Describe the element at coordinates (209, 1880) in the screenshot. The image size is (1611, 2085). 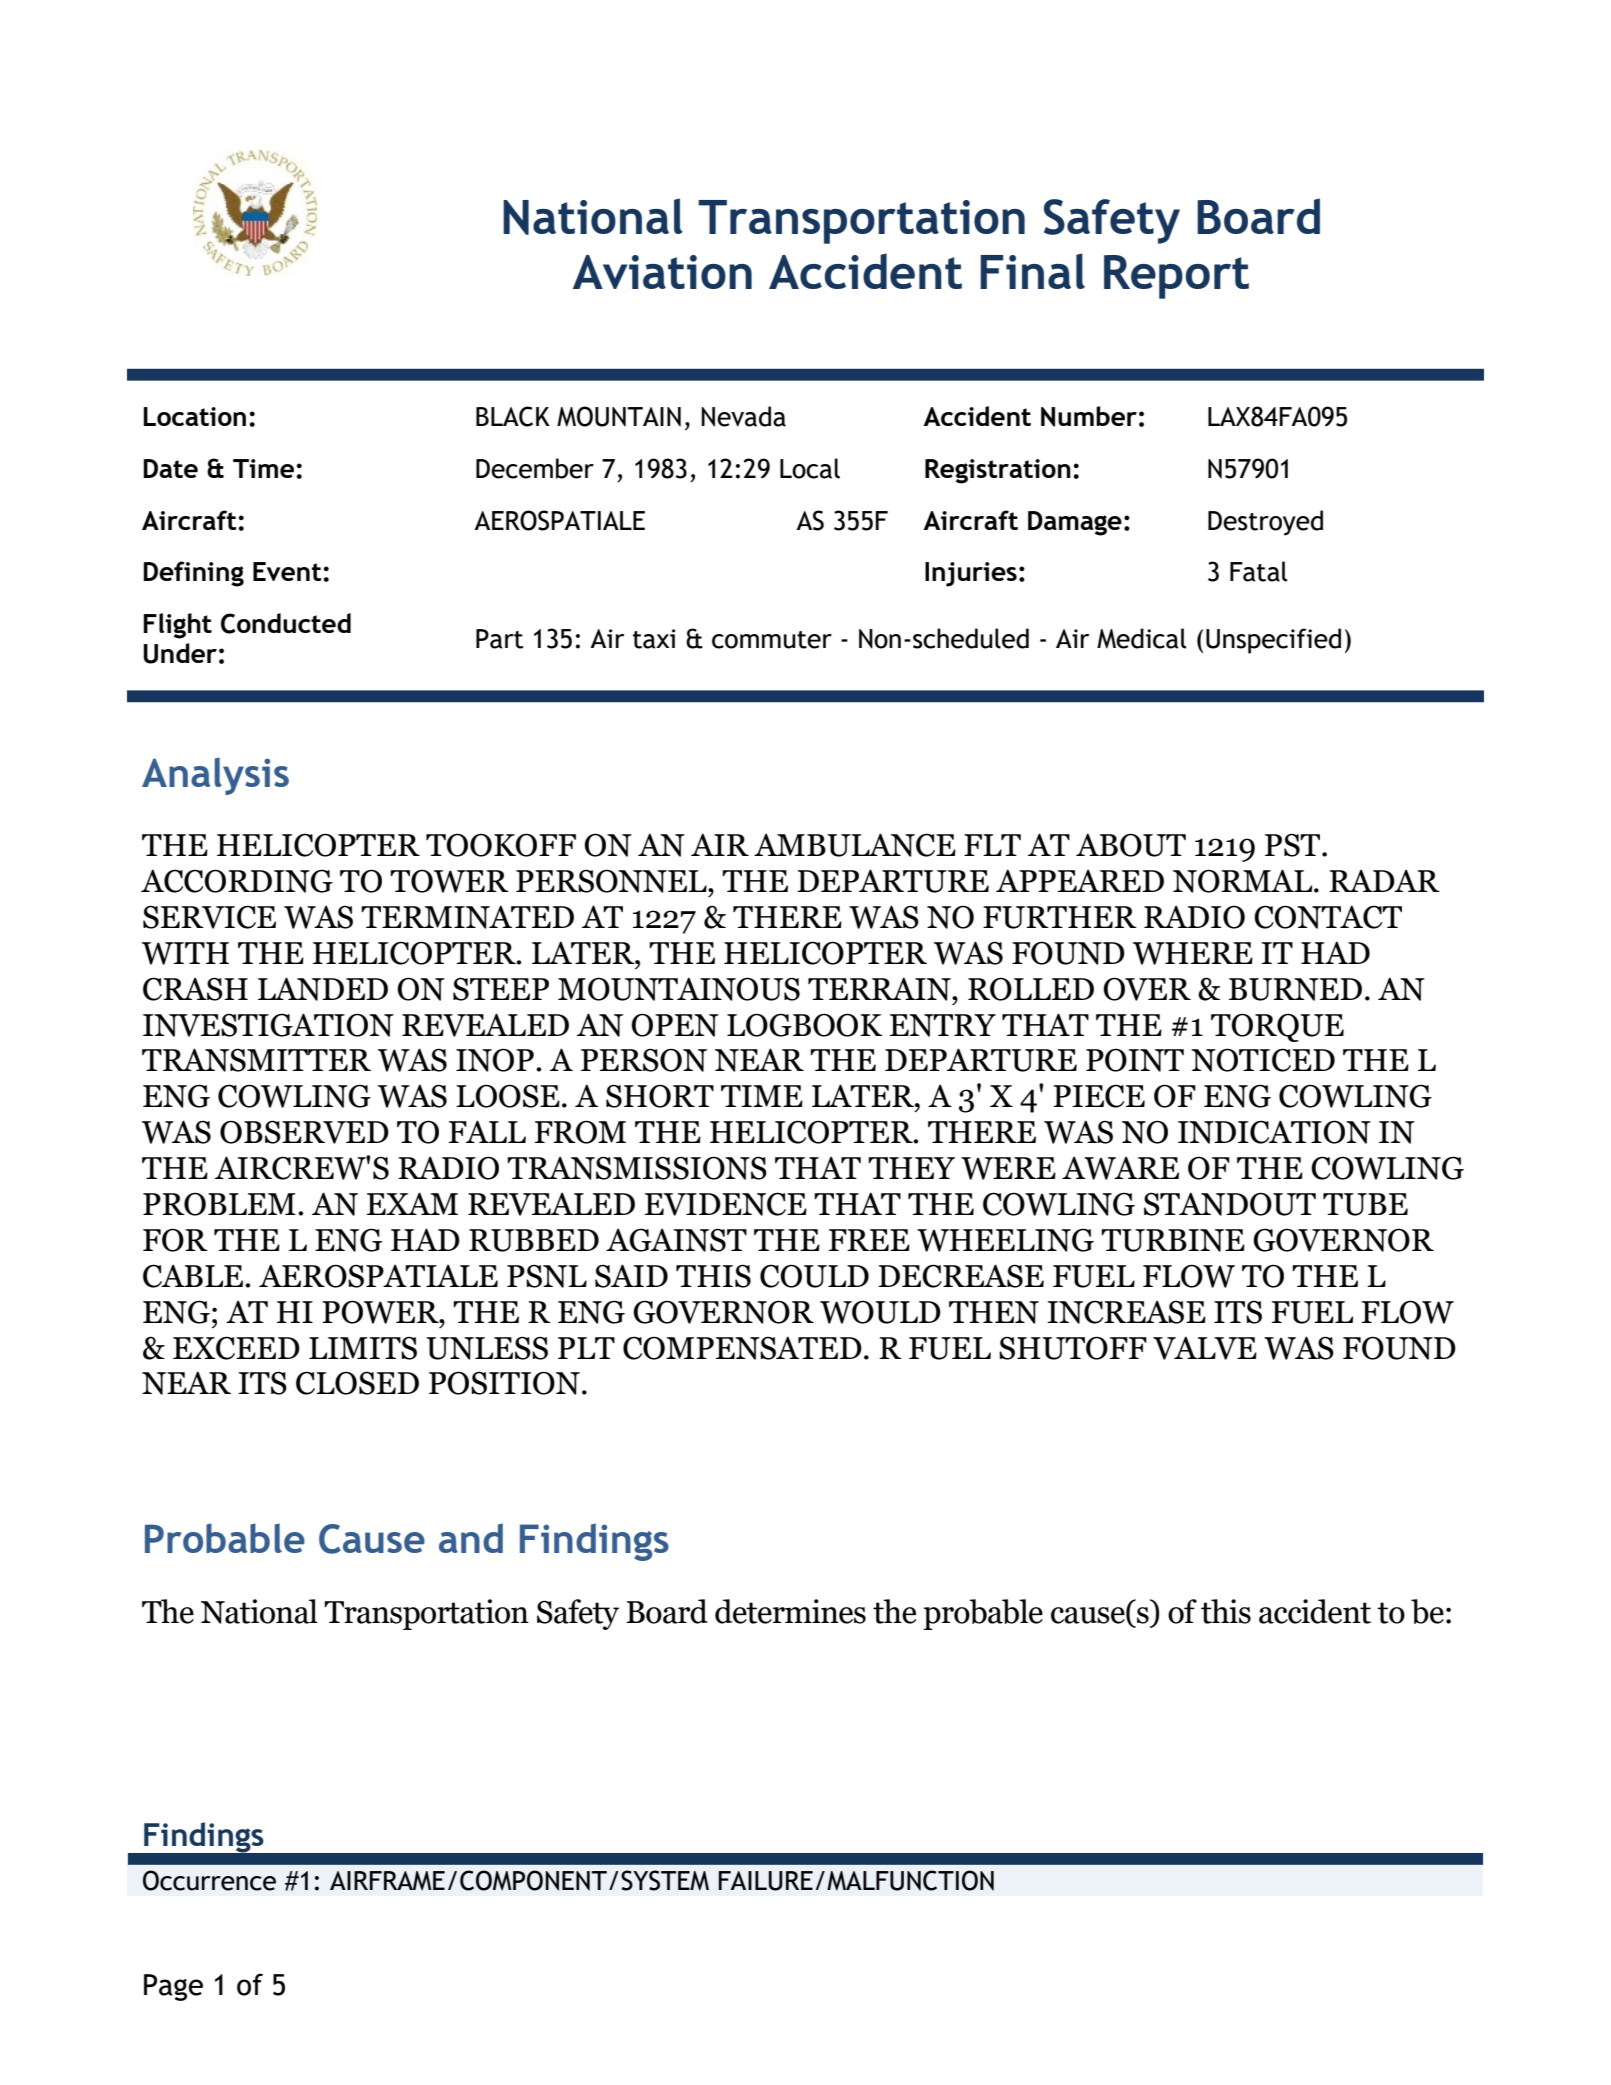
I see `Occurrence` at that location.
